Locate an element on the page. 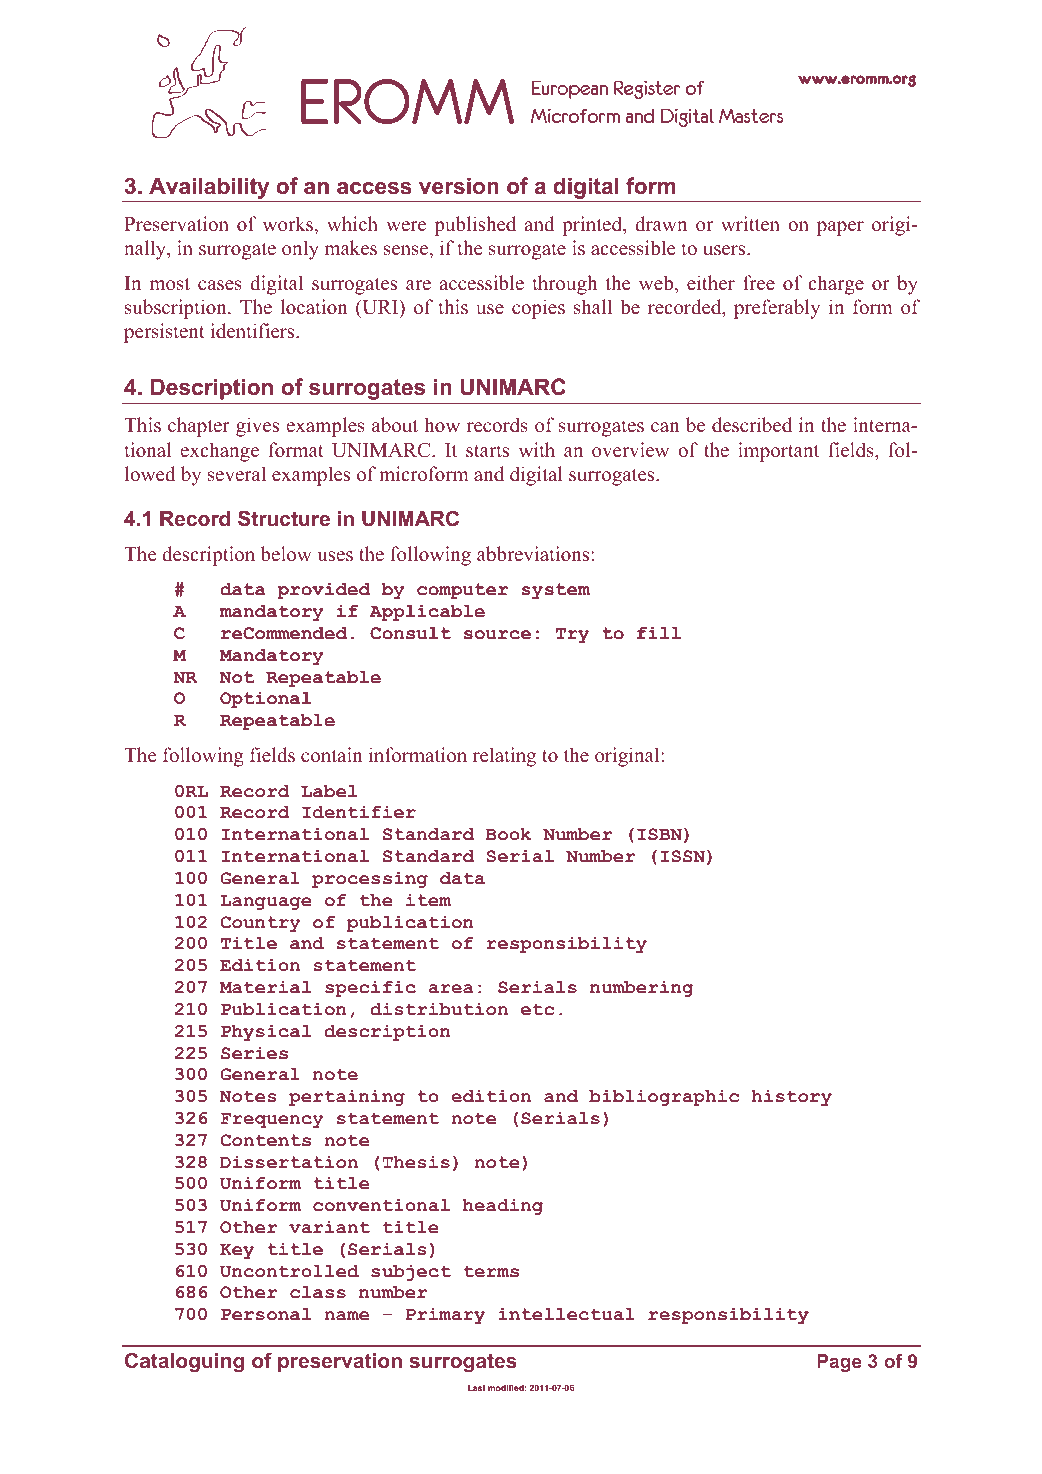 This image has width=1042, height=1474. copies is located at coordinates (538, 309).
